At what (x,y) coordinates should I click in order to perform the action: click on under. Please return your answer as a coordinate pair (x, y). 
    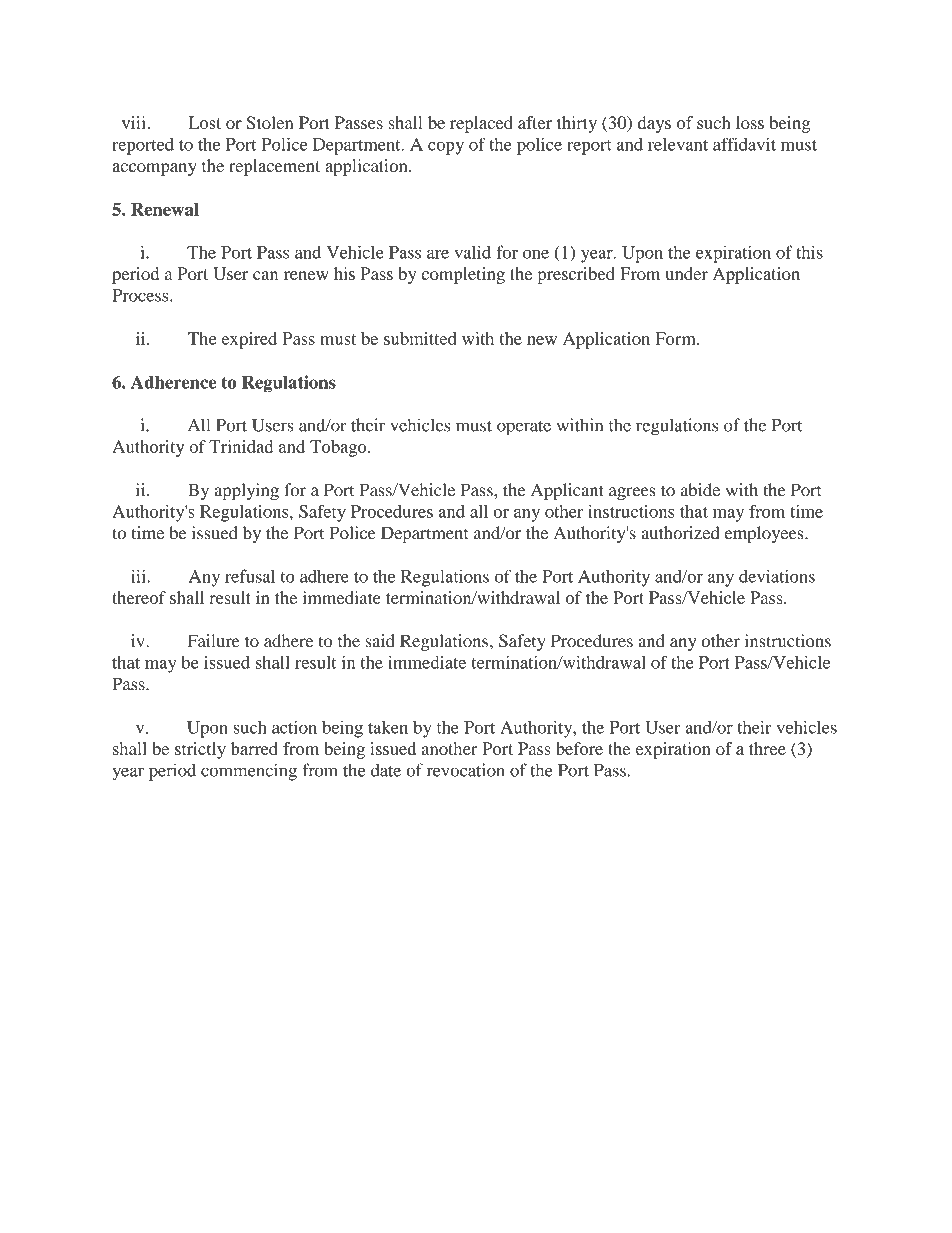
    Looking at the image, I should click on (686, 273).
